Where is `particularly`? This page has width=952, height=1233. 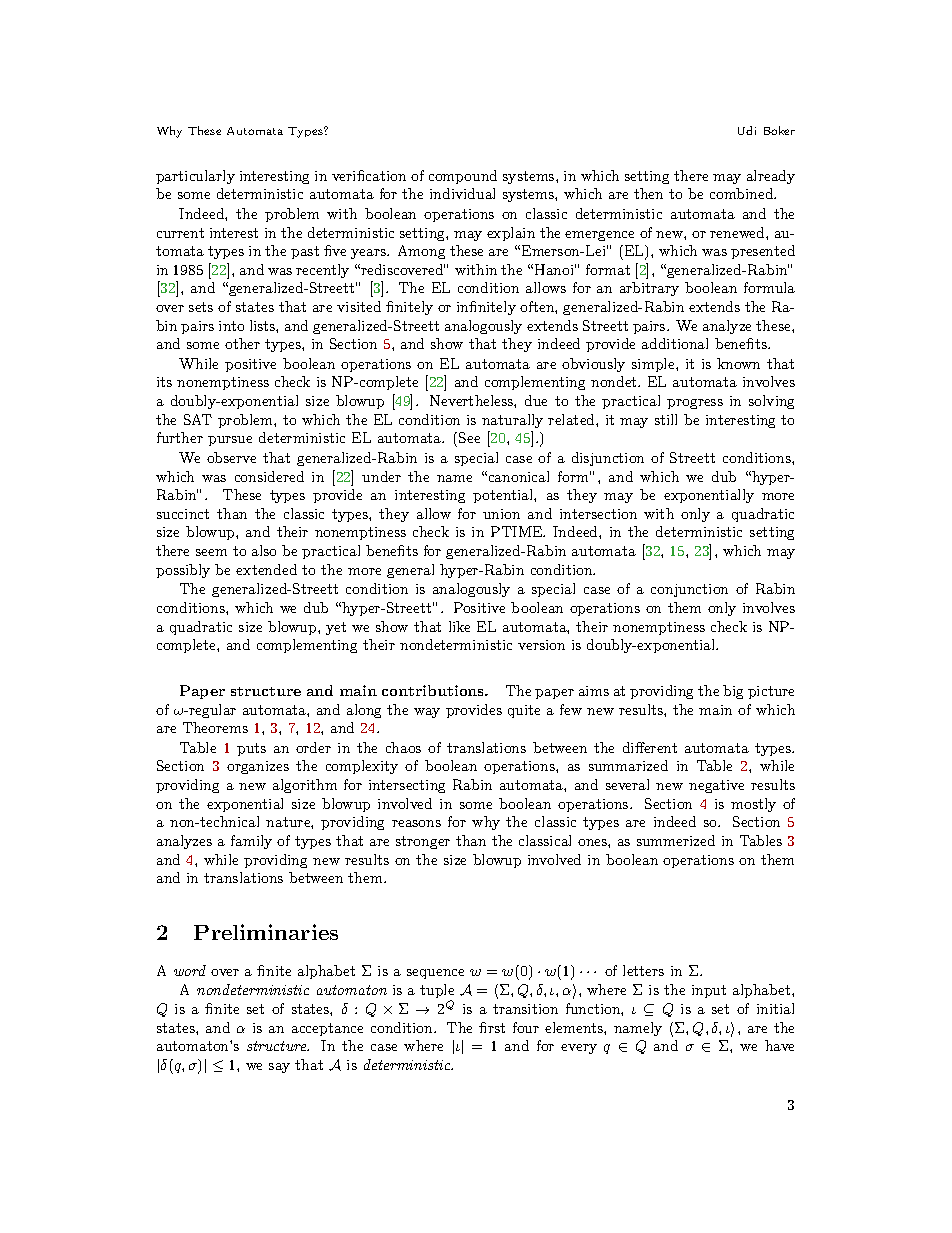 particularly is located at coordinates (195, 177).
